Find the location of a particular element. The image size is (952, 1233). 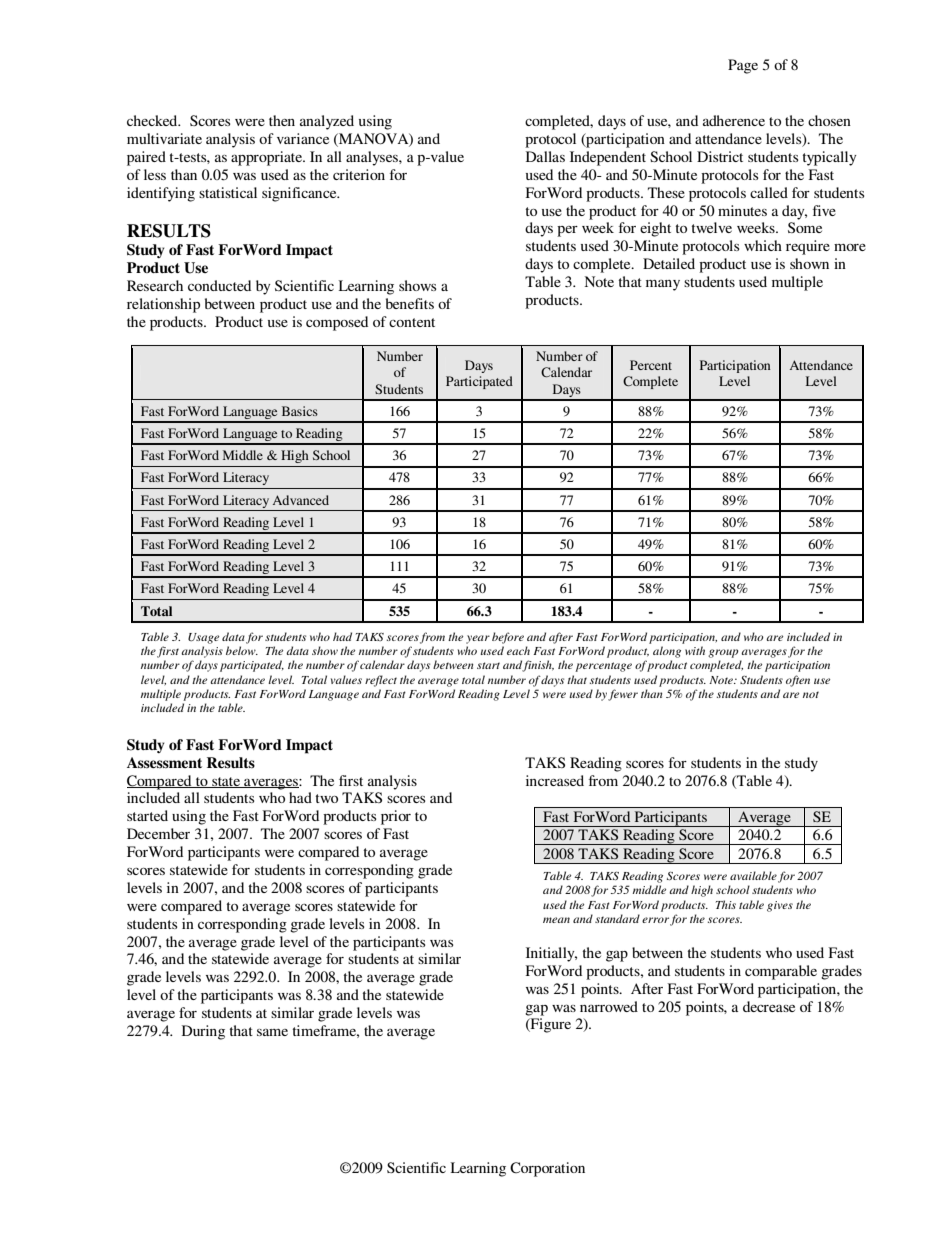

increased is located at coordinates (555, 780).
